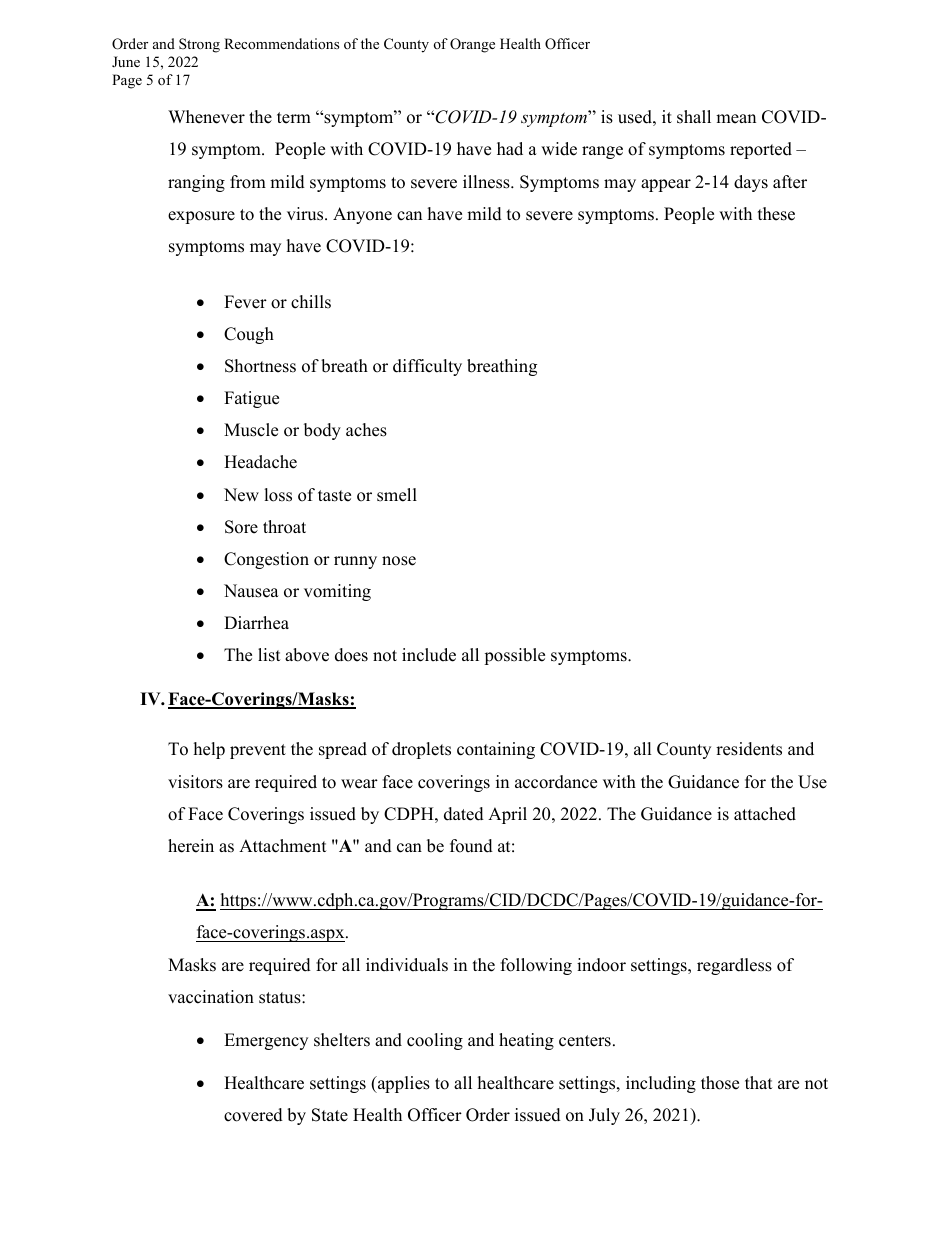  Describe the element at coordinates (253, 1115) in the screenshot. I see `covered` at that location.
